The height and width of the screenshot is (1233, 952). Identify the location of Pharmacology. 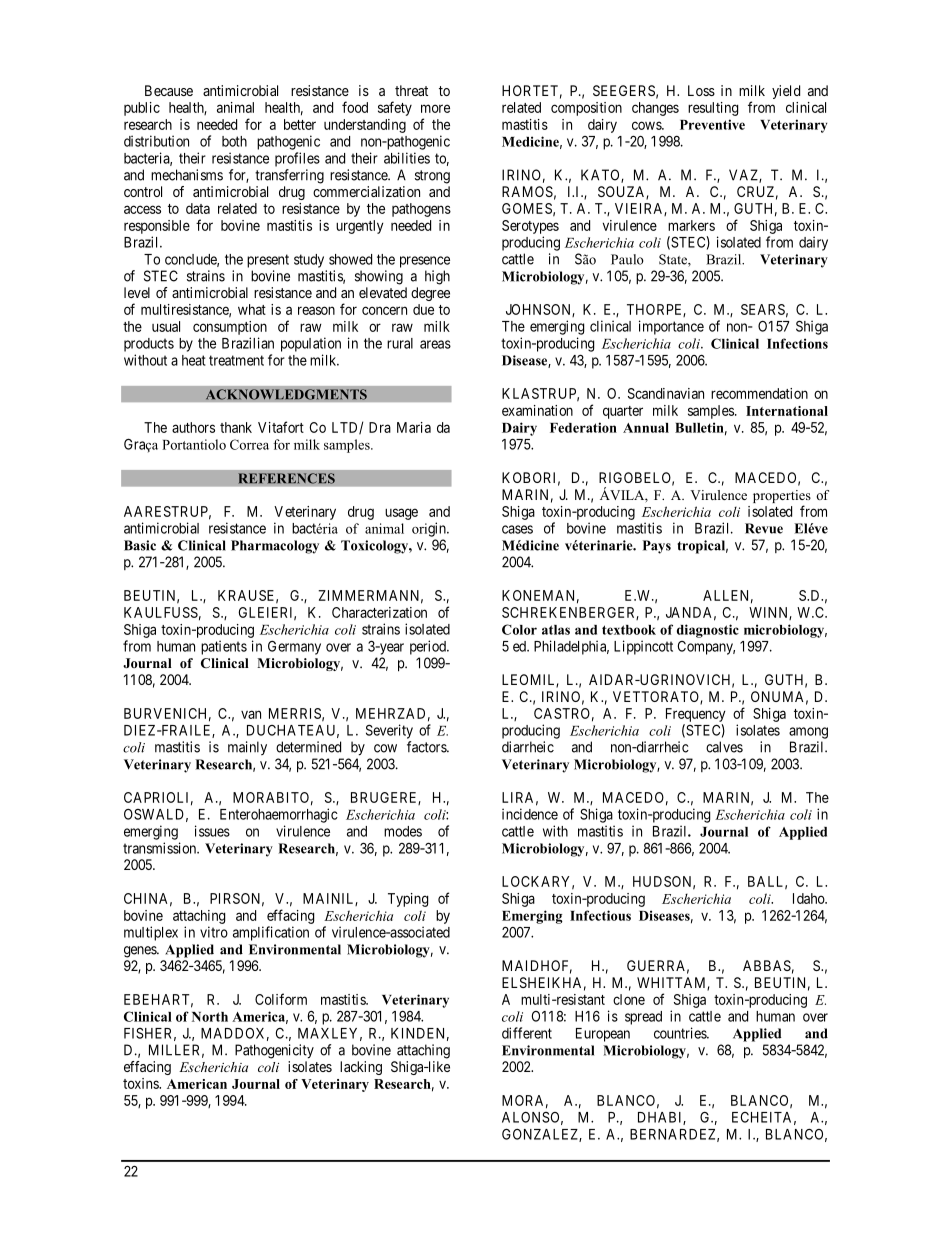
(275, 547).
